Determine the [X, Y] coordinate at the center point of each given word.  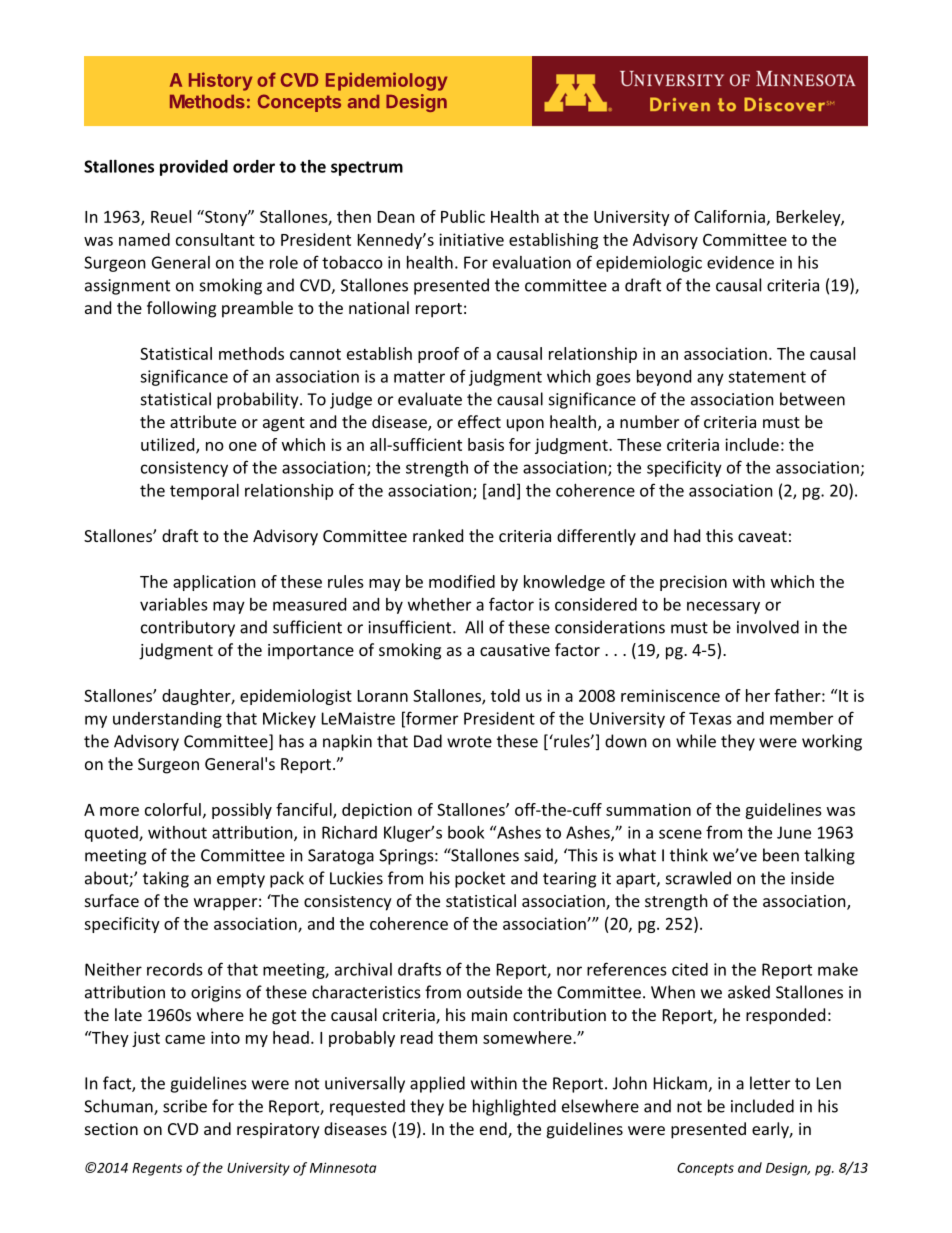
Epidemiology [386, 81]
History [220, 81]
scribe [185, 1106]
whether [439, 604]
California [729, 216]
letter [770, 1083]
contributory [188, 628]
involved [768, 627]
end [494, 1130]
